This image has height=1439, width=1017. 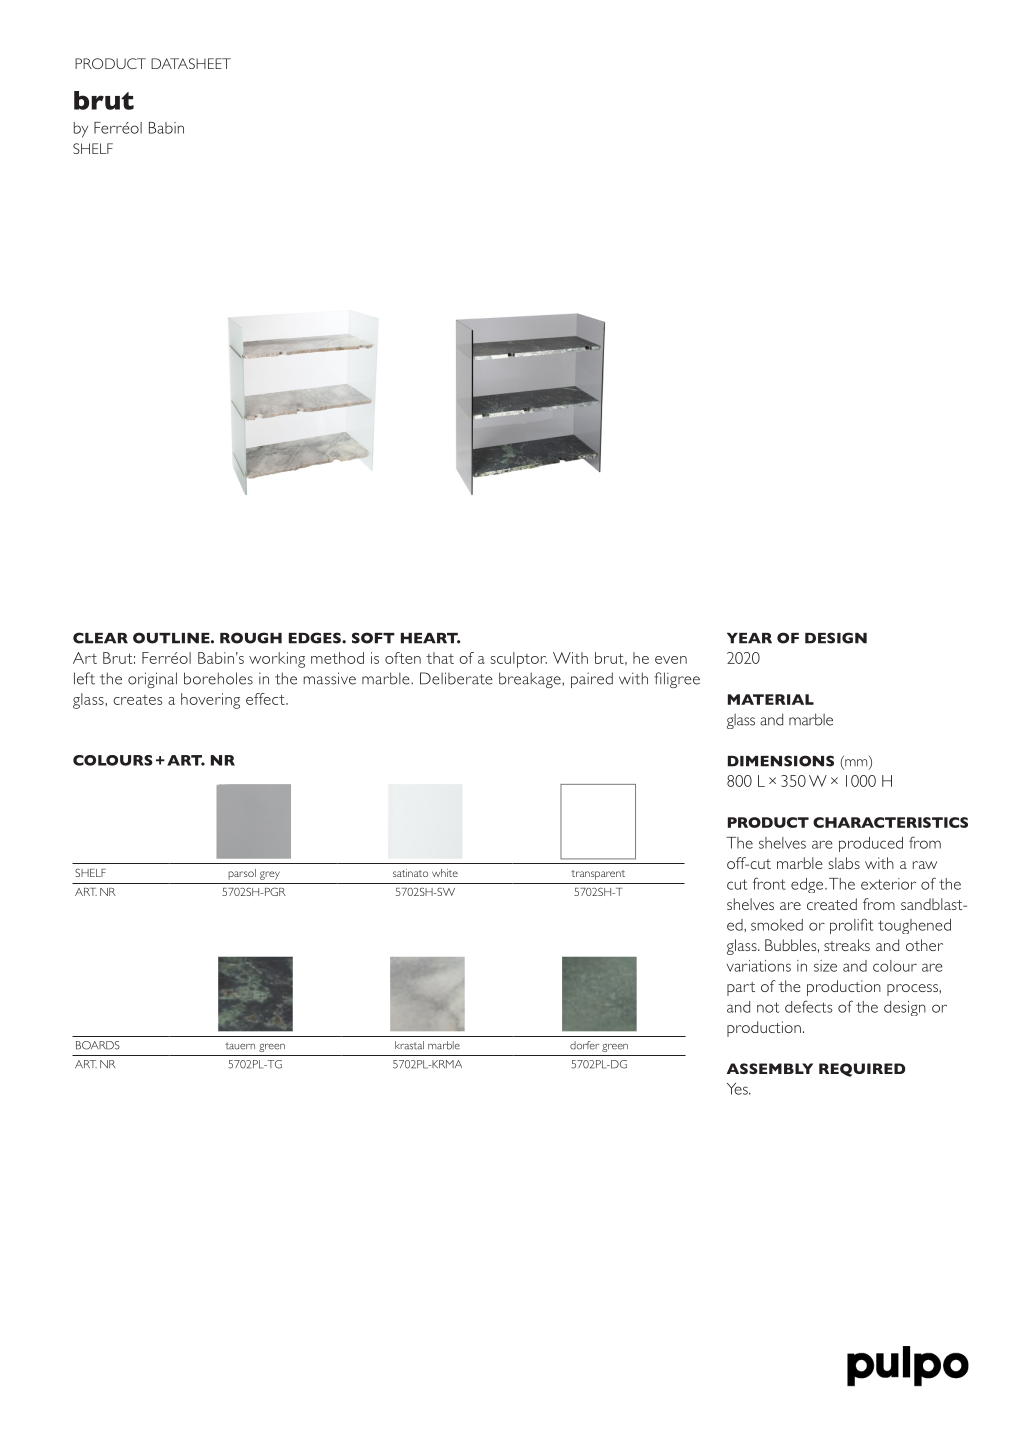 I want to click on SOFT, so click(x=373, y=638).
